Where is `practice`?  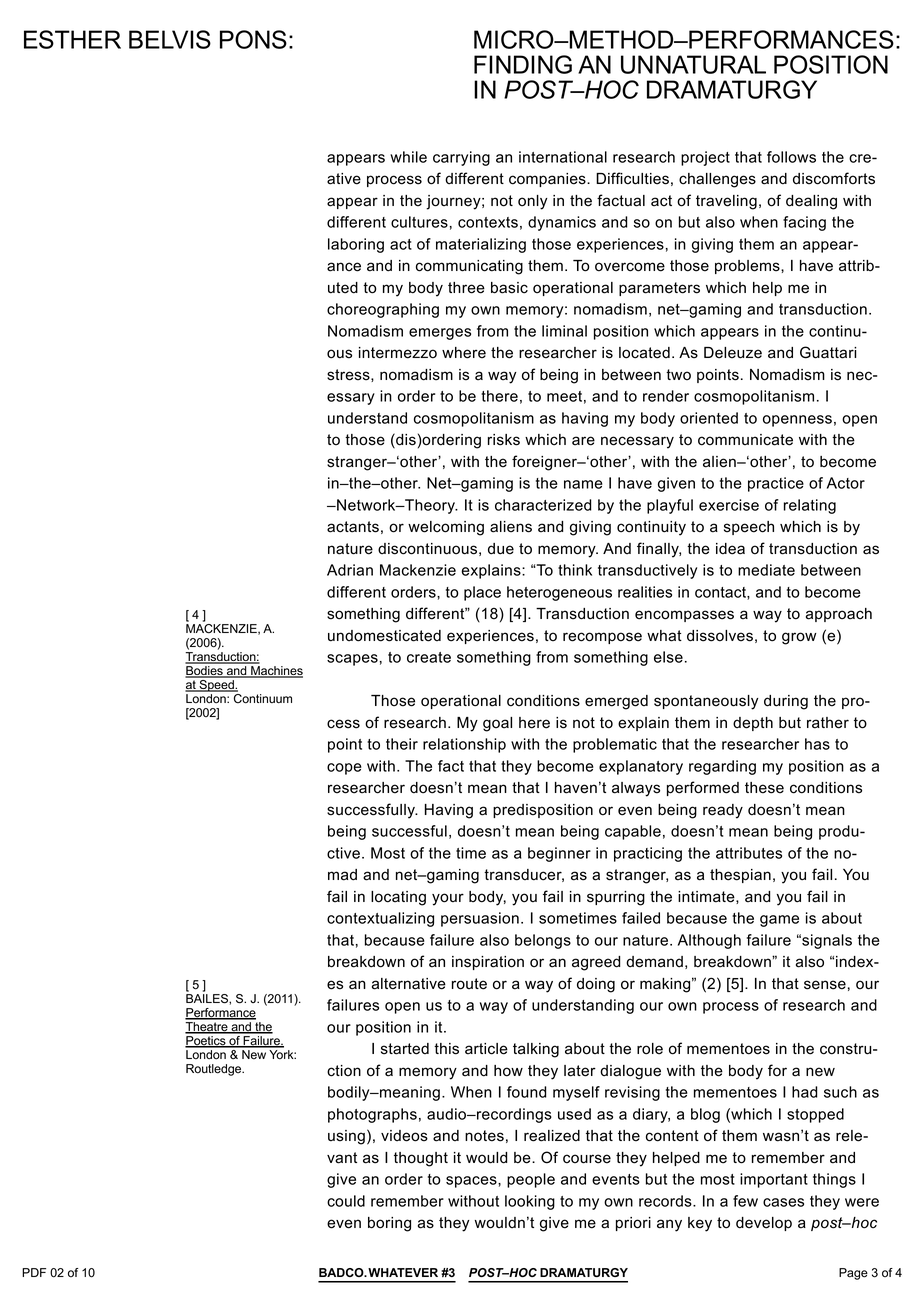
practice is located at coordinates (776, 484).
